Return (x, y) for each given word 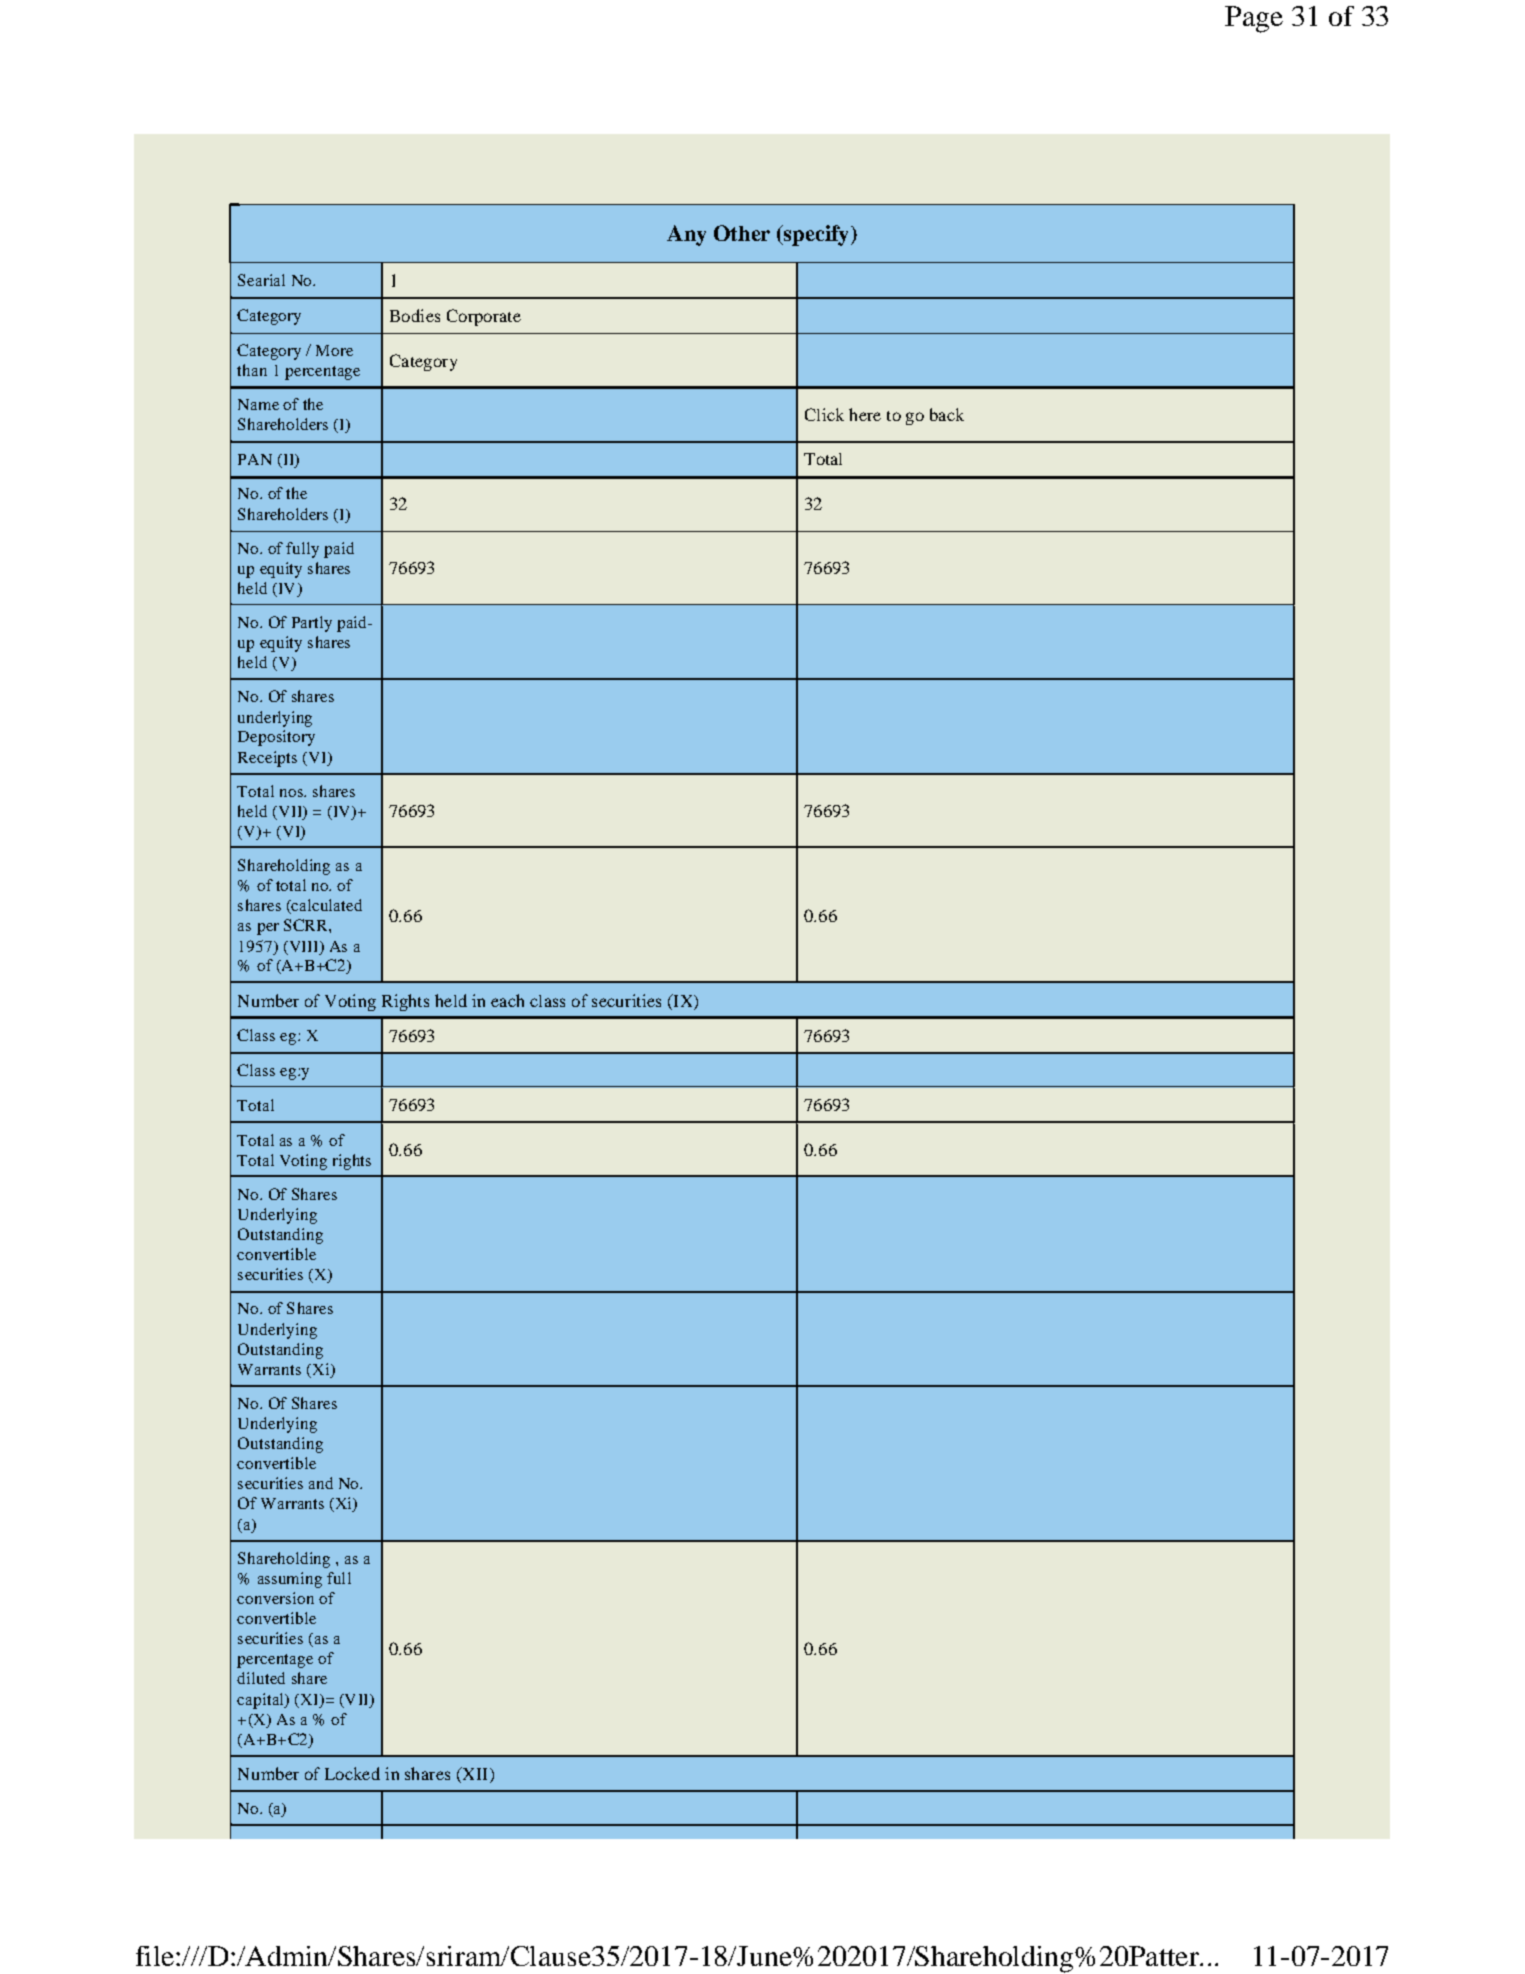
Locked (352, 1773)
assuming (290, 1580)
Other (742, 233)
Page (1254, 19)
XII (473, 1775)
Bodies (415, 315)
